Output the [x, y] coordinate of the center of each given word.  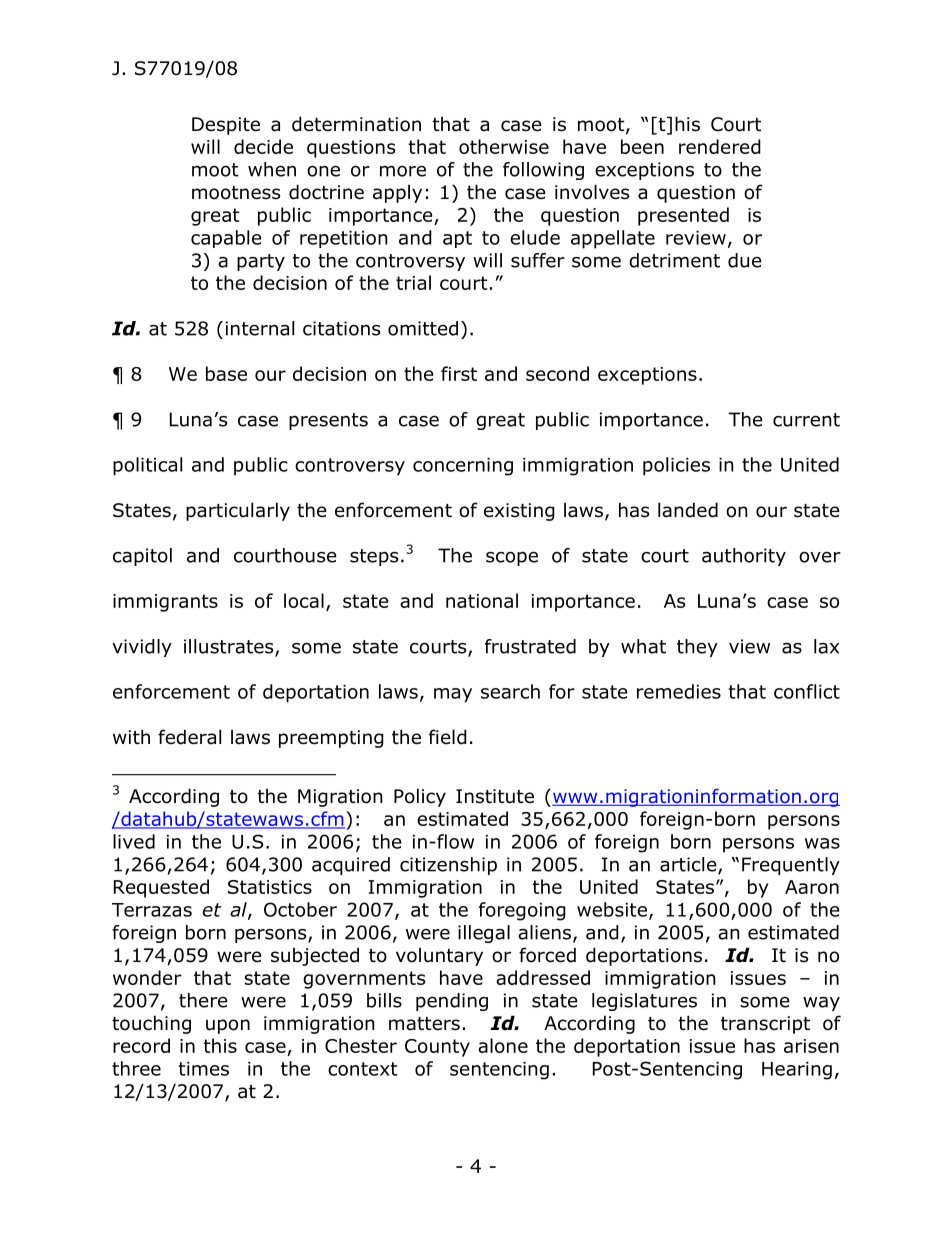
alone [503, 1045]
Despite [226, 126]
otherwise [504, 146]
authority [744, 557]
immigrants [165, 603]
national [482, 600]
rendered [720, 146]
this [220, 1045]
